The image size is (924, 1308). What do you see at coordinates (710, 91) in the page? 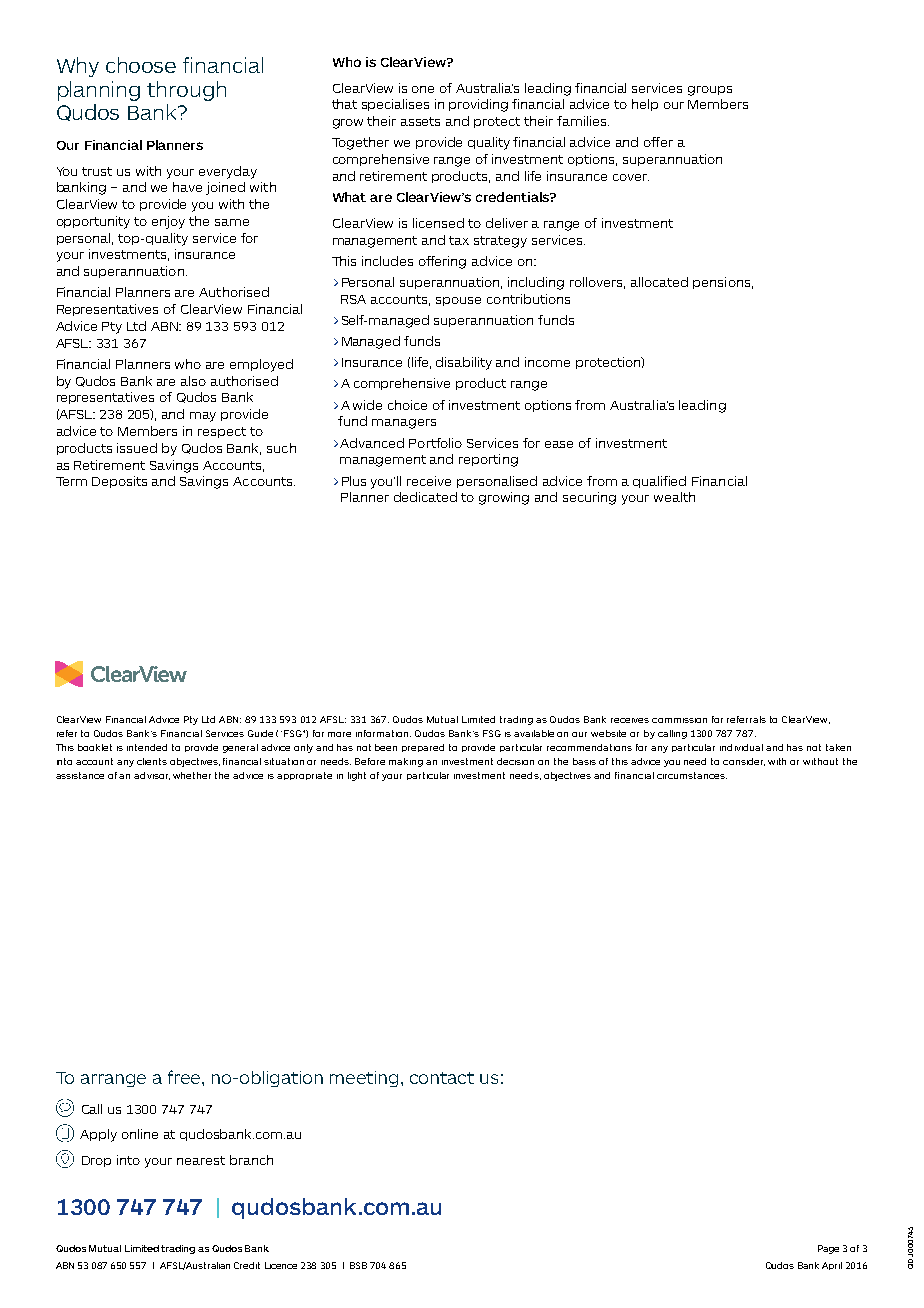
I see `groups` at bounding box center [710, 91].
